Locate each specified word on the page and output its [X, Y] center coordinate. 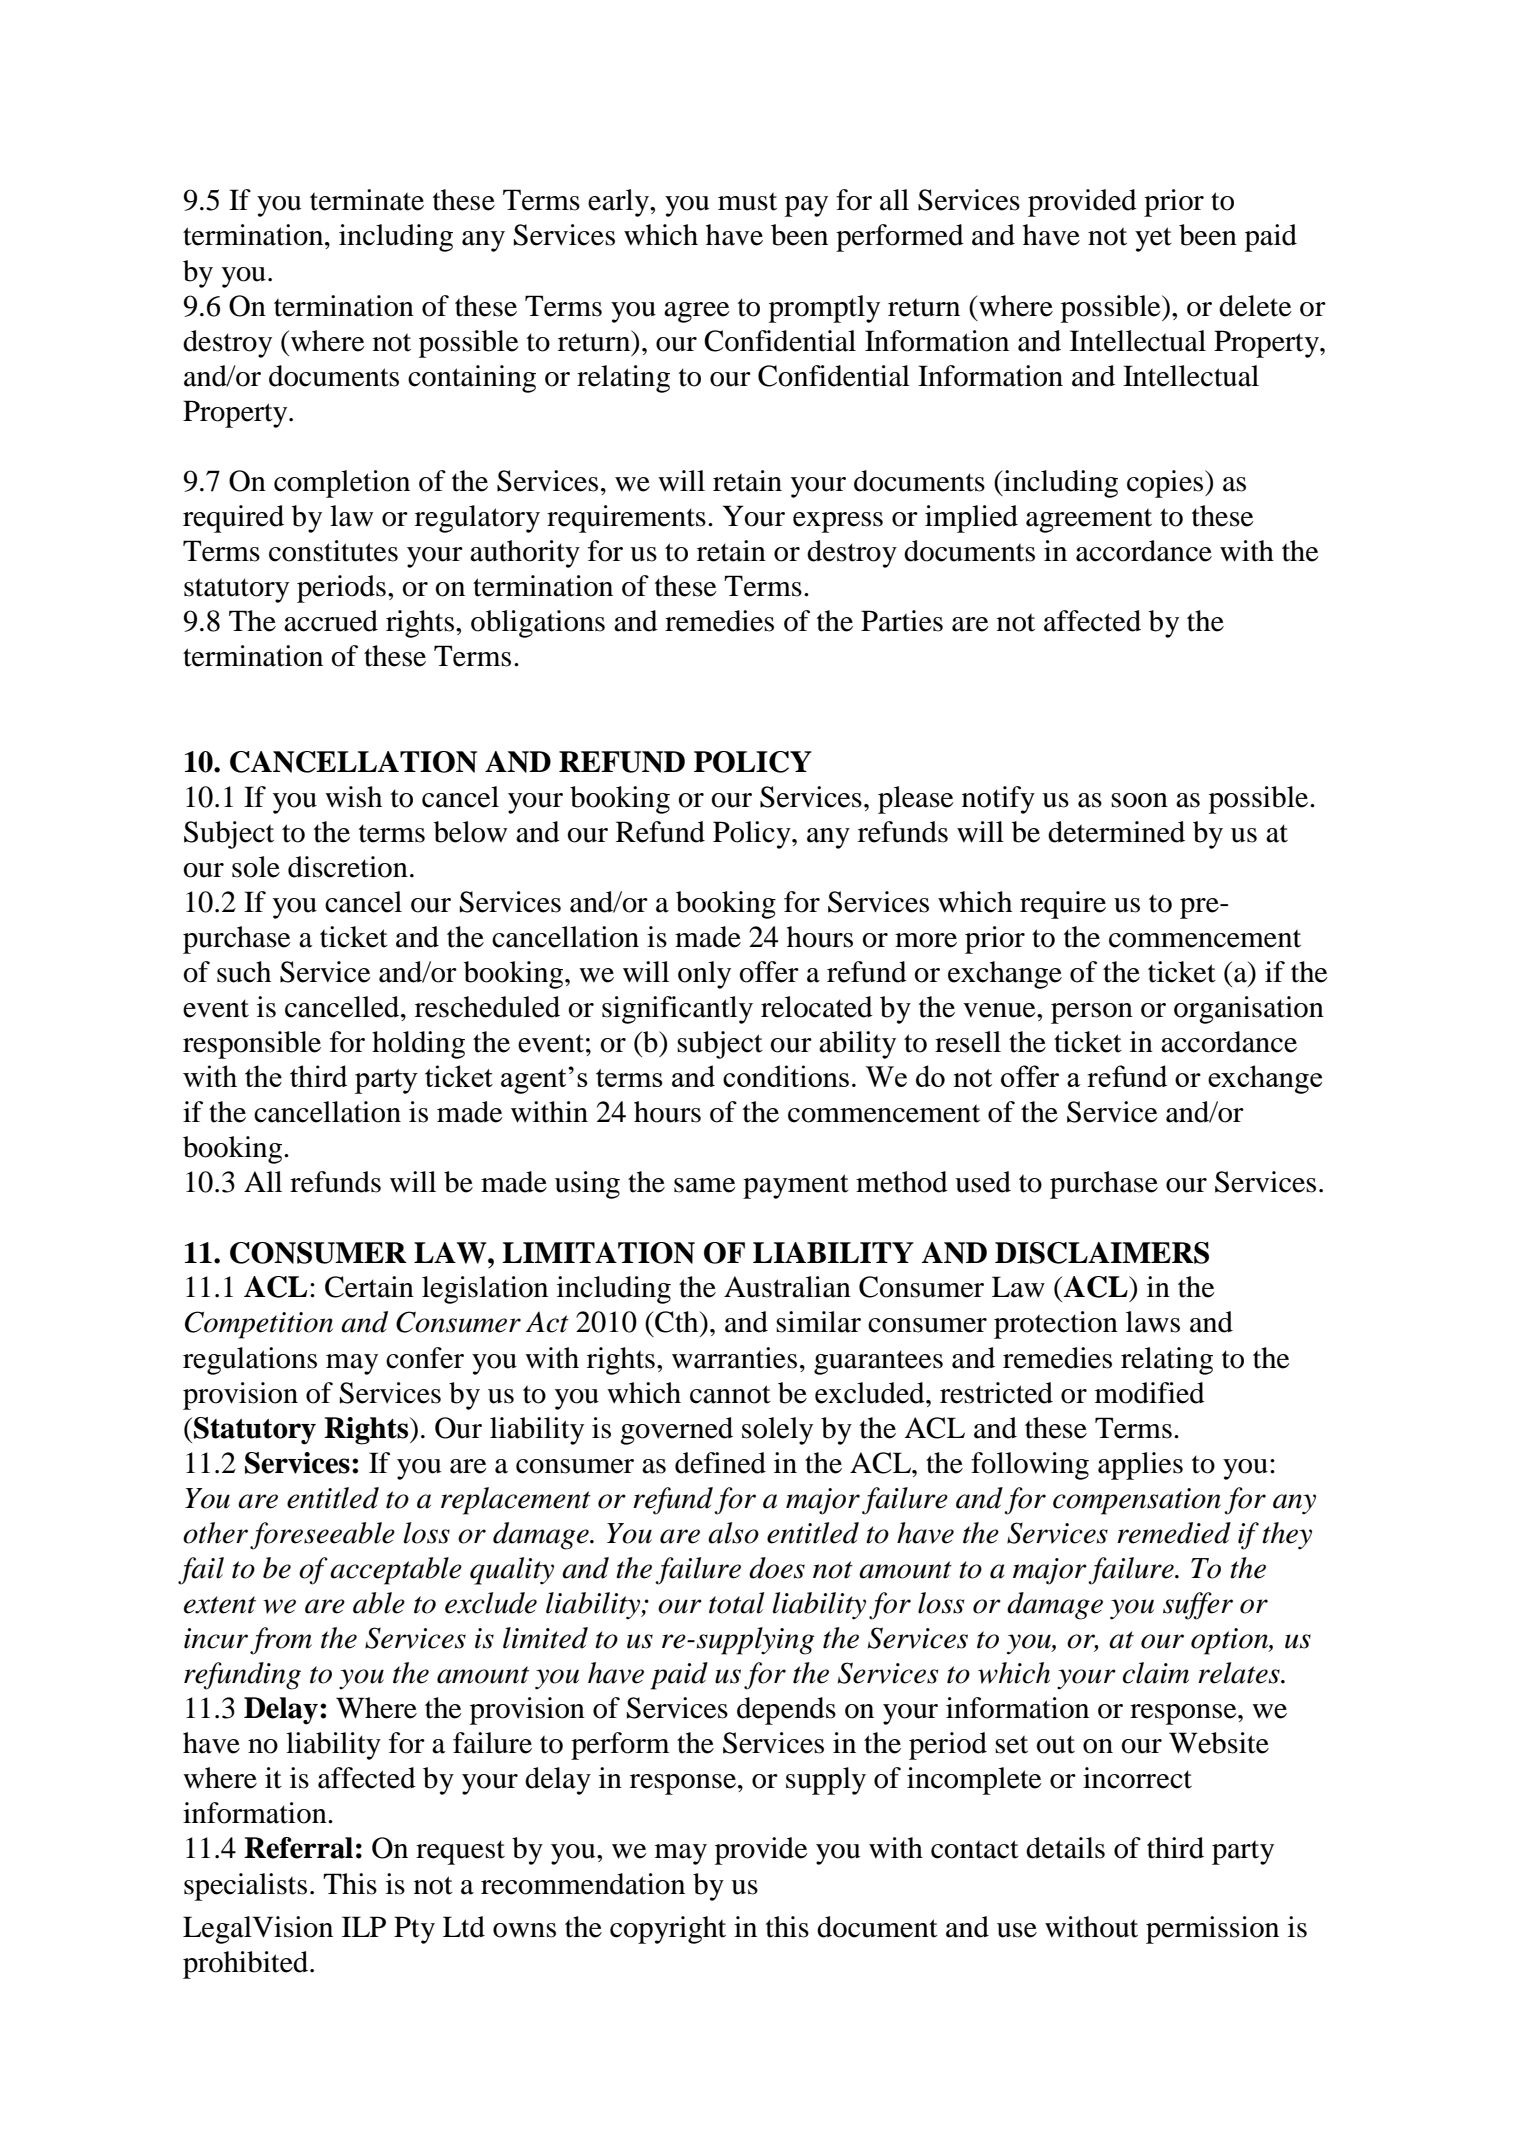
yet [1153, 239]
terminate [367, 200]
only [704, 975]
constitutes [333, 551]
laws [1153, 1322]
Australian [787, 1287]
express [838, 522]
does [777, 1568]
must [747, 202]
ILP [364, 1926]
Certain [369, 1287]
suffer [1198, 1606]
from [281, 1641]
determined [1116, 832]
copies [1166, 484]
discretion [348, 867]
